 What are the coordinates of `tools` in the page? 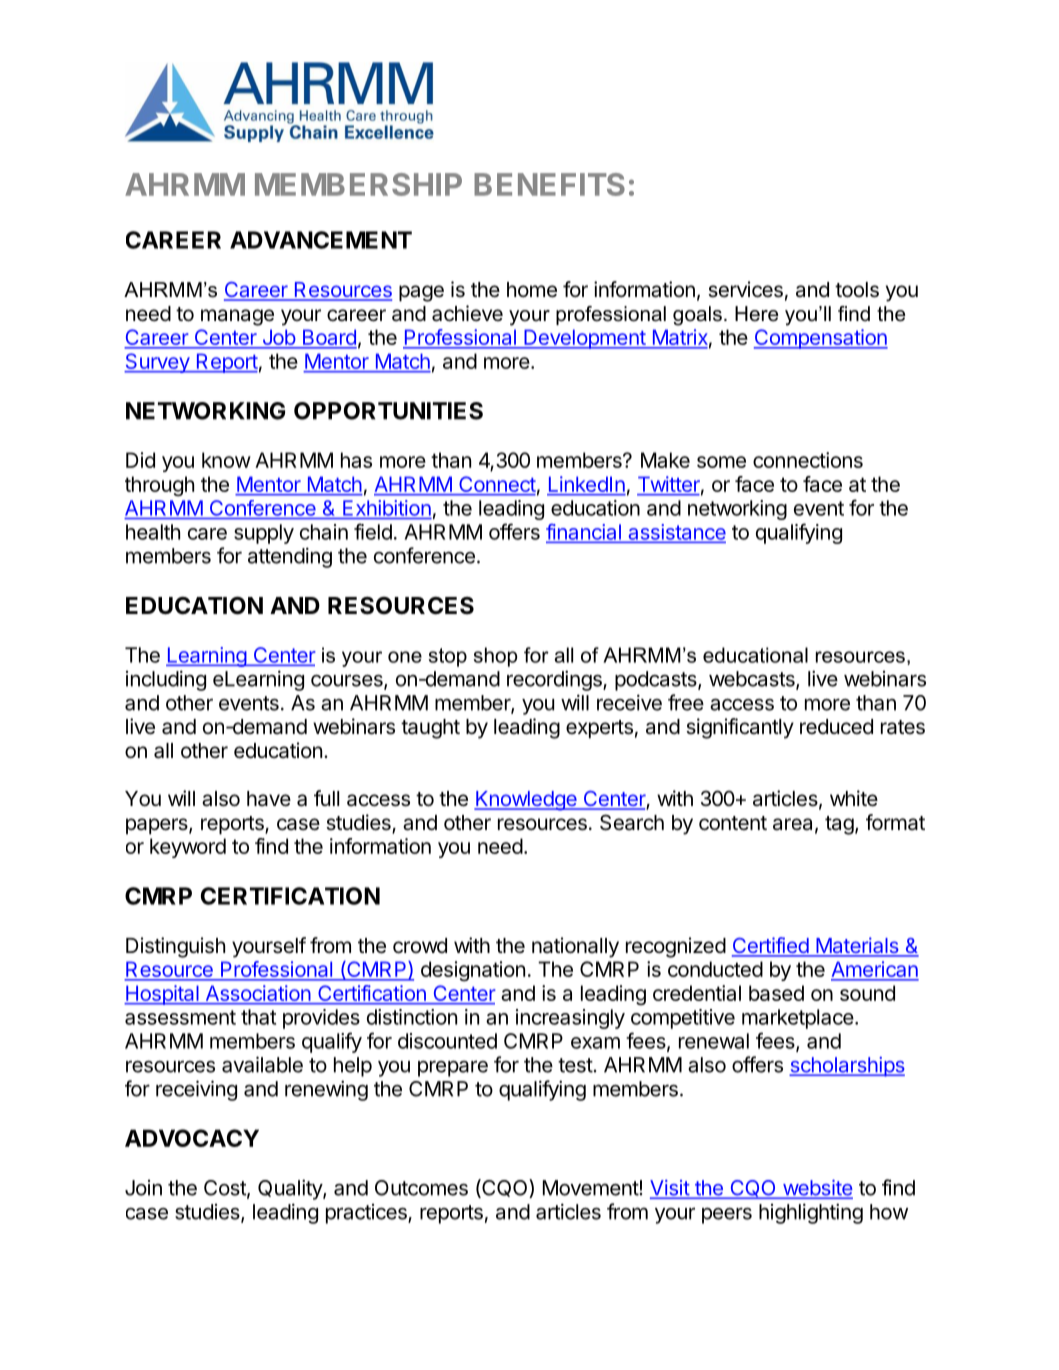 It's located at (857, 290).
